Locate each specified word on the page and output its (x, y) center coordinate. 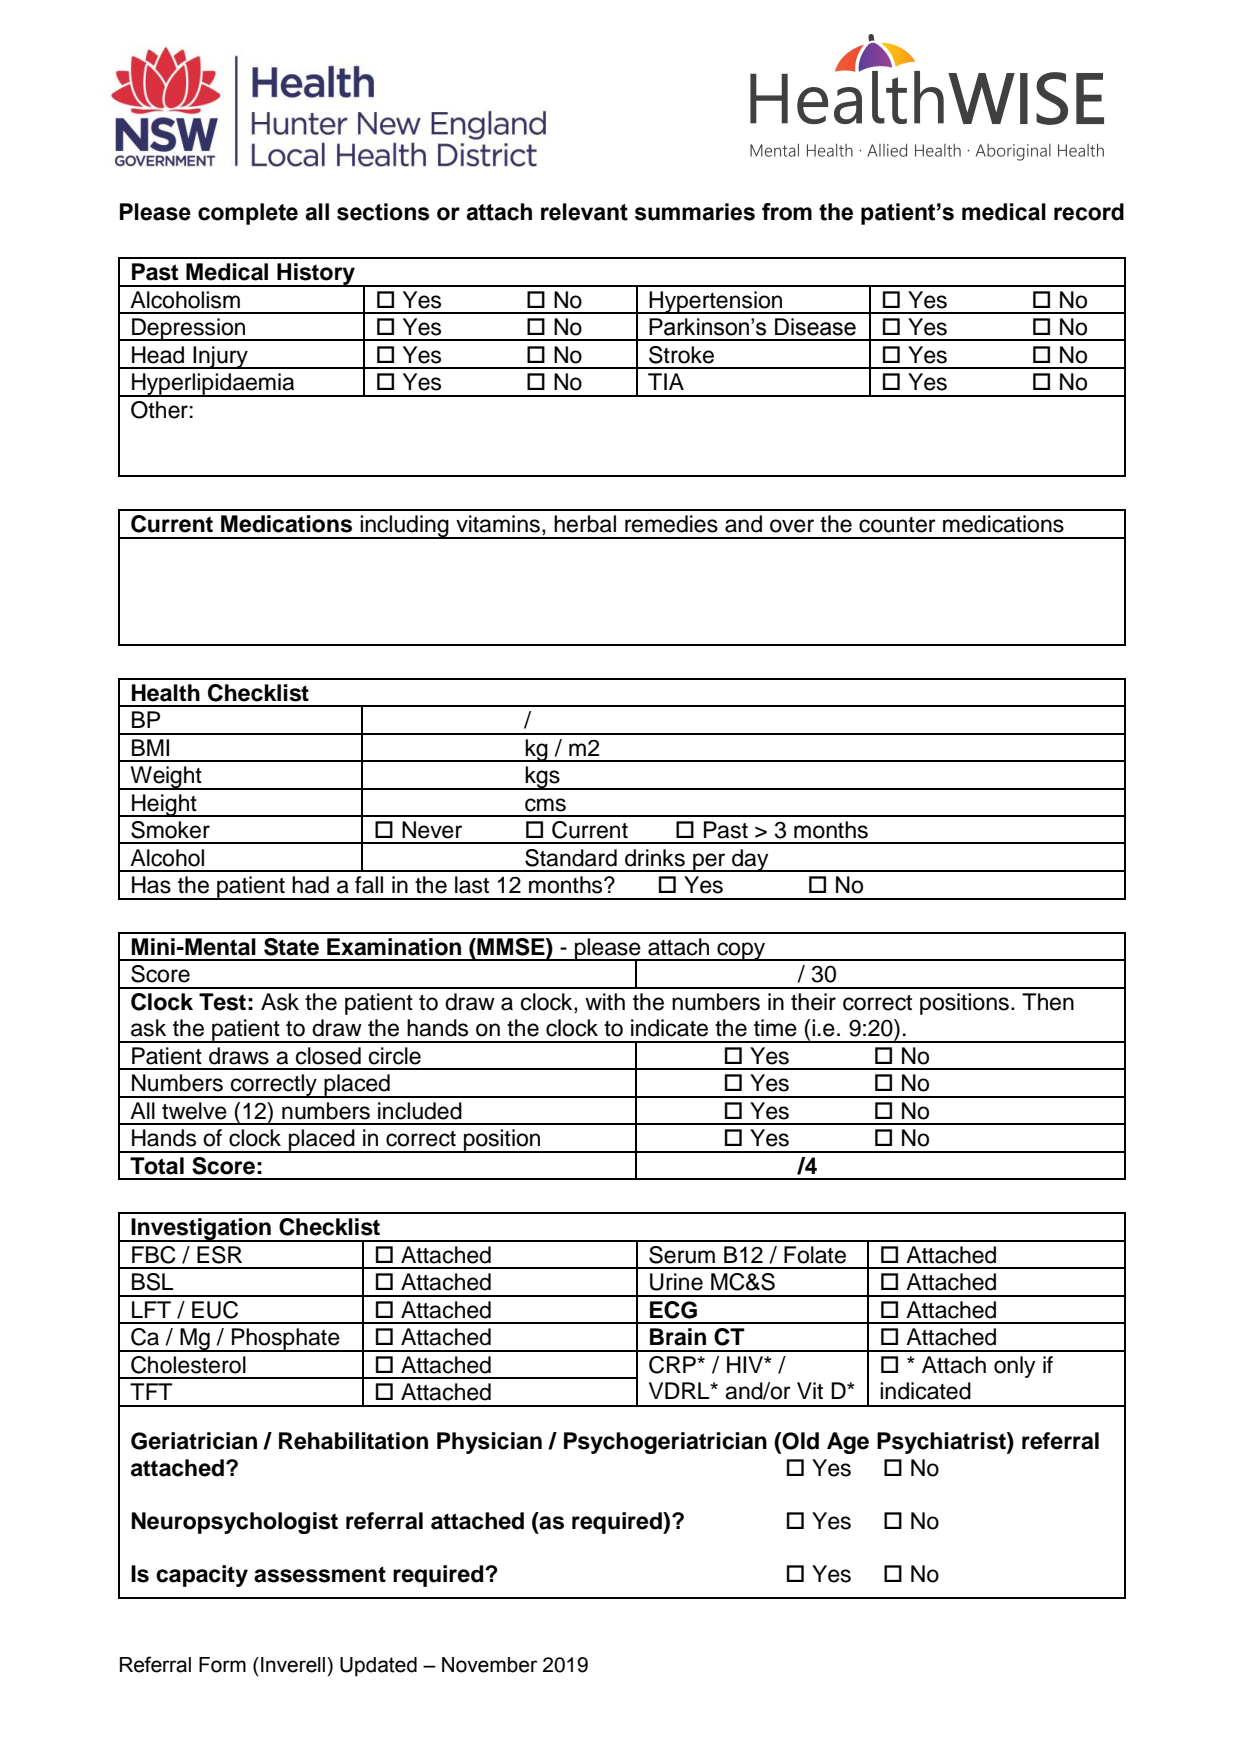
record (1089, 212)
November (489, 1665)
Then (1048, 1002)
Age (848, 1443)
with (605, 1001)
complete (248, 214)
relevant (584, 212)
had (310, 885)
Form (222, 1665)
